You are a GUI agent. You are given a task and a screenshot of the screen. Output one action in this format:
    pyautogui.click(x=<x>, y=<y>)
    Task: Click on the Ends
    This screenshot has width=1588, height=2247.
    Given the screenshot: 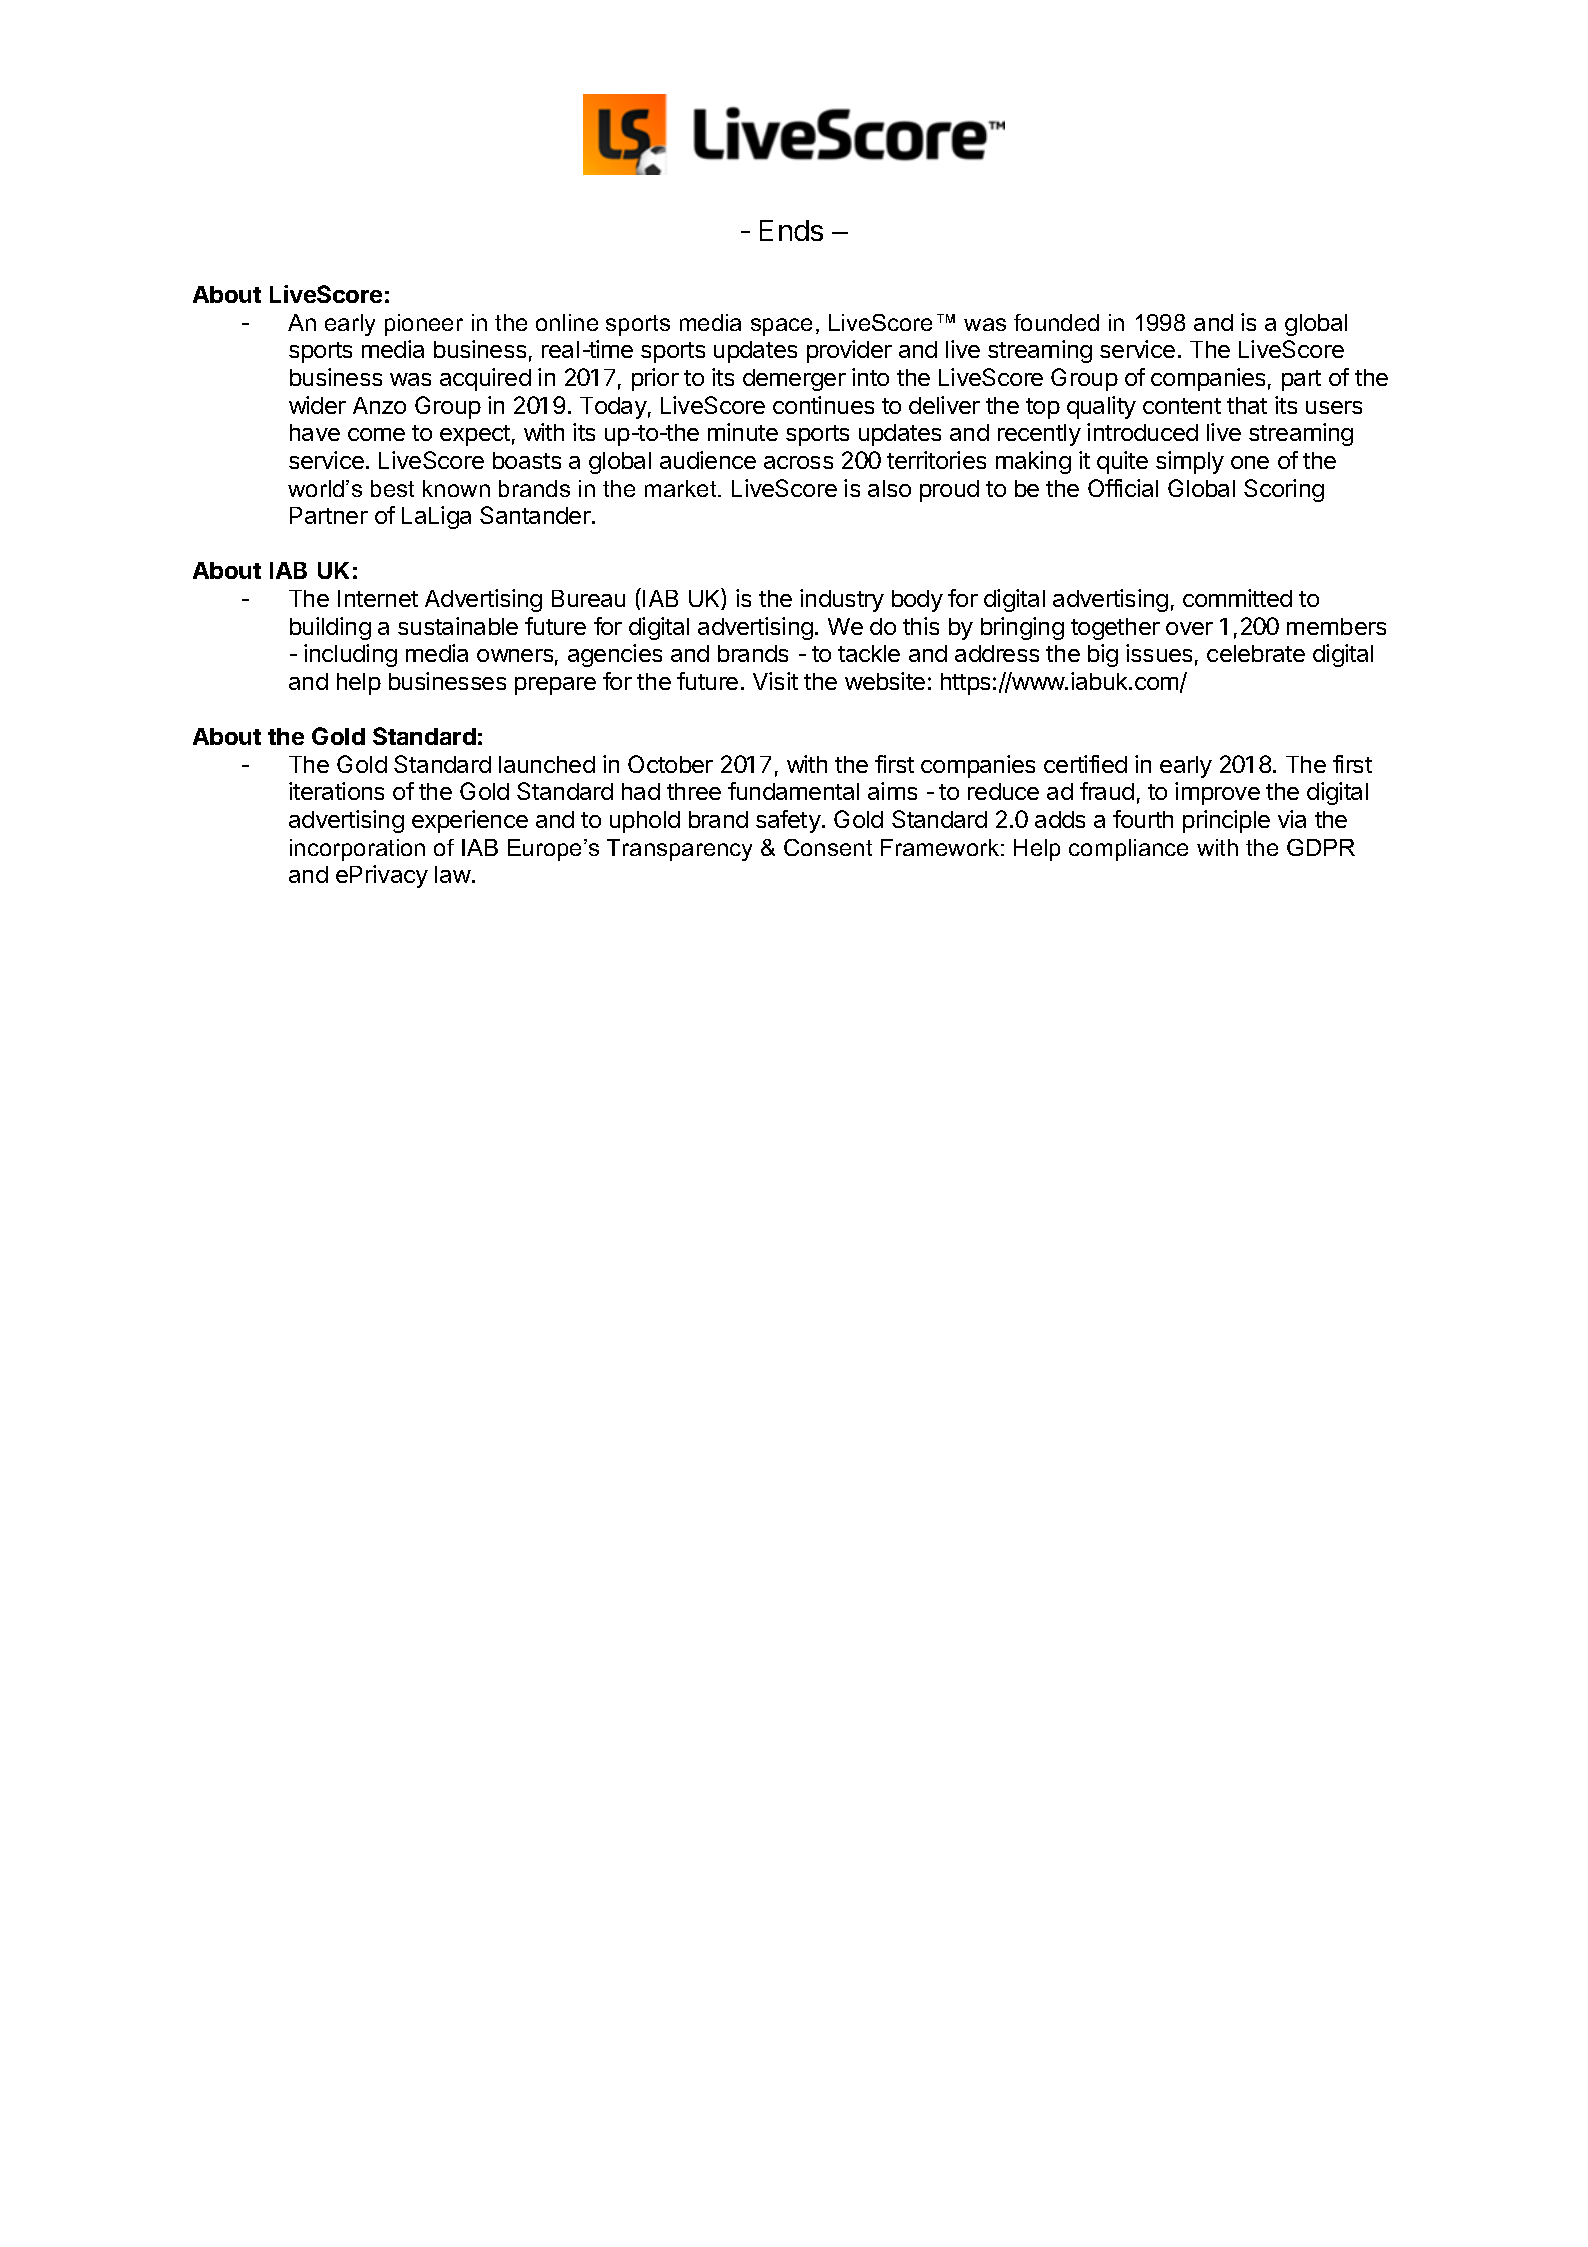 What is the action you would take?
    pyautogui.click(x=791, y=230)
